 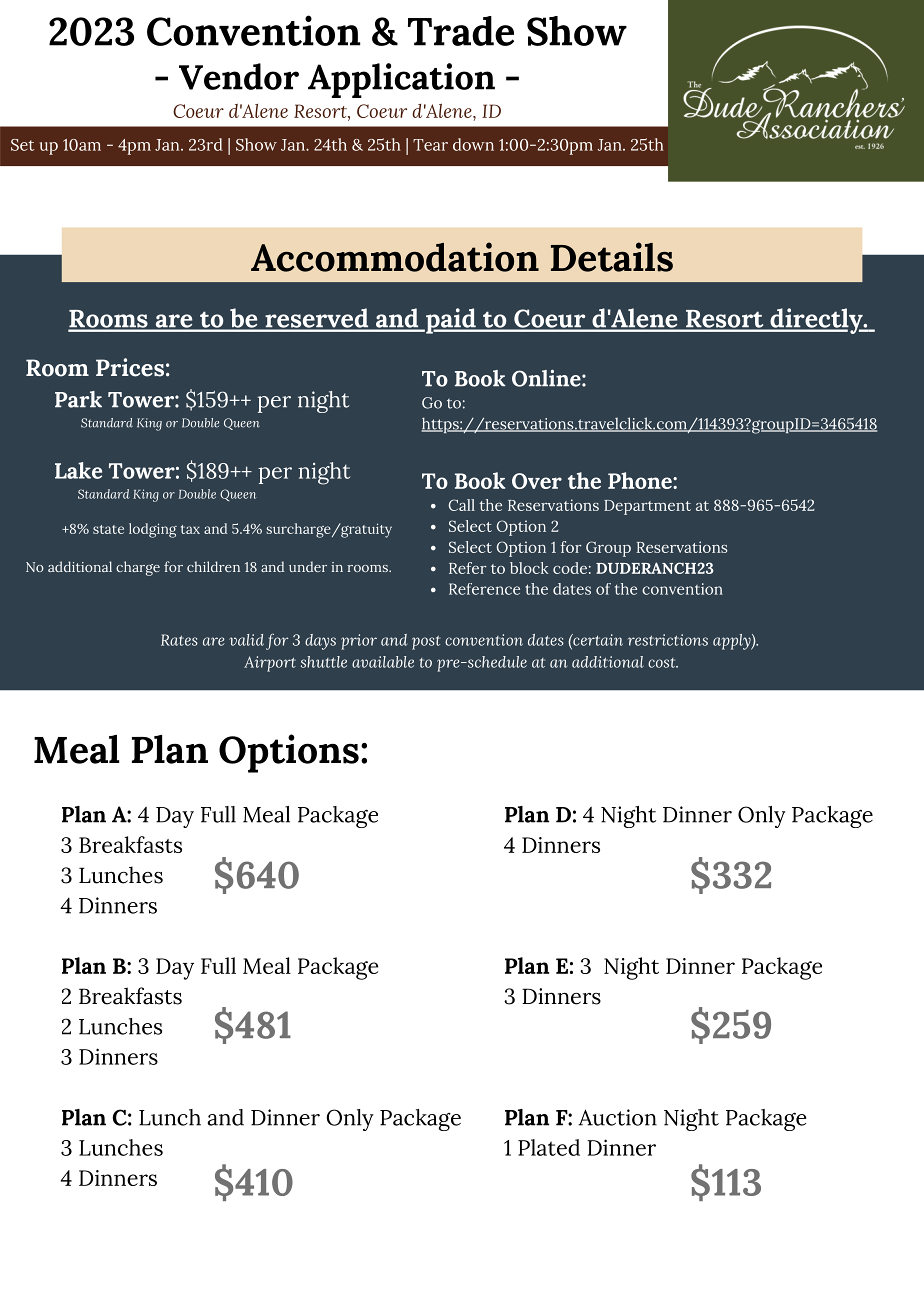 What do you see at coordinates (308, 566) in the document?
I see `under` at bounding box center [308, 566].
